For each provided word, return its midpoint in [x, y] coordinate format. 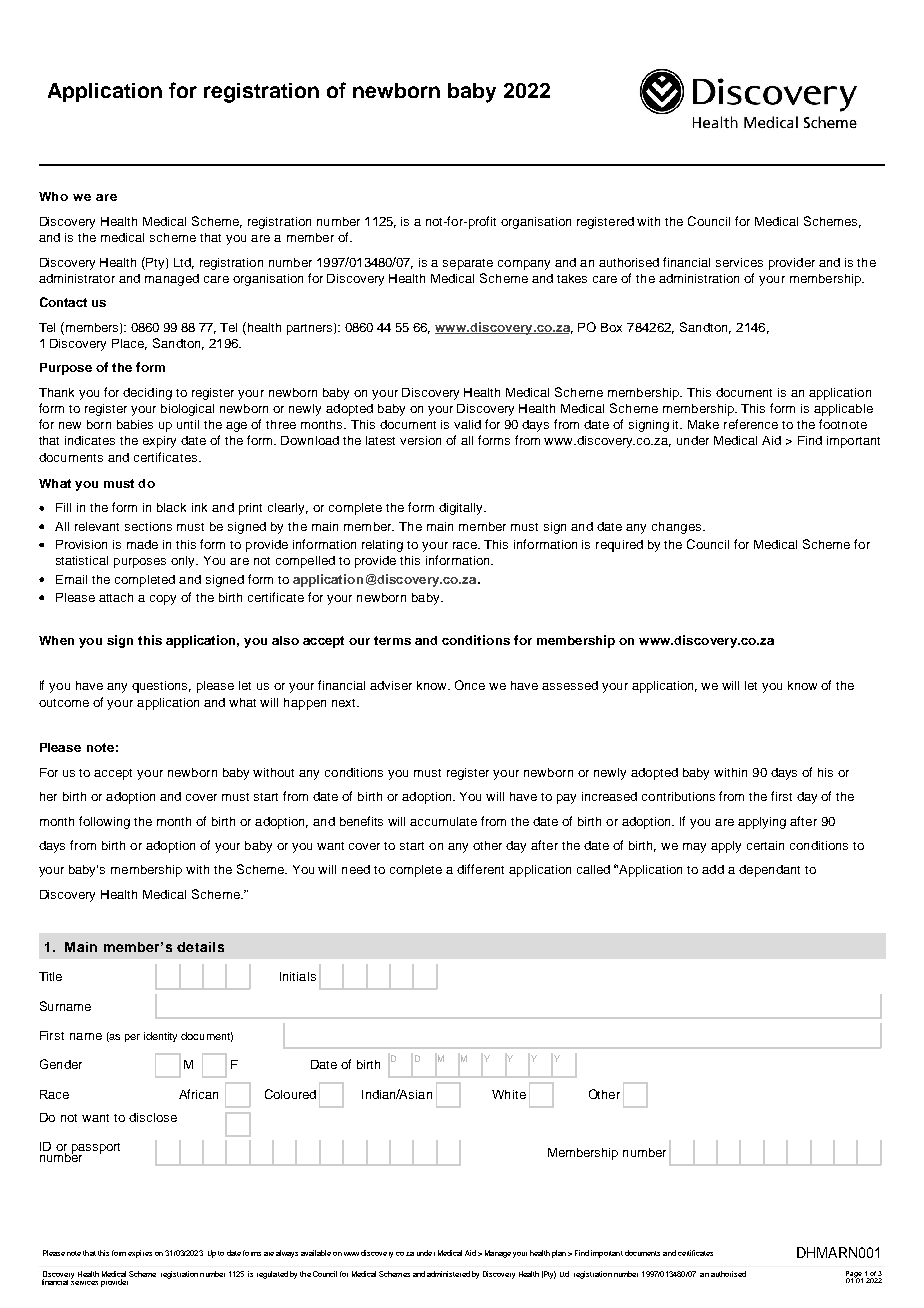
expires [140, 1254]
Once [470, 685]
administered [448, 1274]
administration [699, 278]
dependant [769, 871]
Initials [298, 976]
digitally [462, 509]
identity [160, 1037]
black [171, 507]
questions [161, 687]
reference [751, 424]
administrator [77, 278]
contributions [678, 796]
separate [468, 264]
